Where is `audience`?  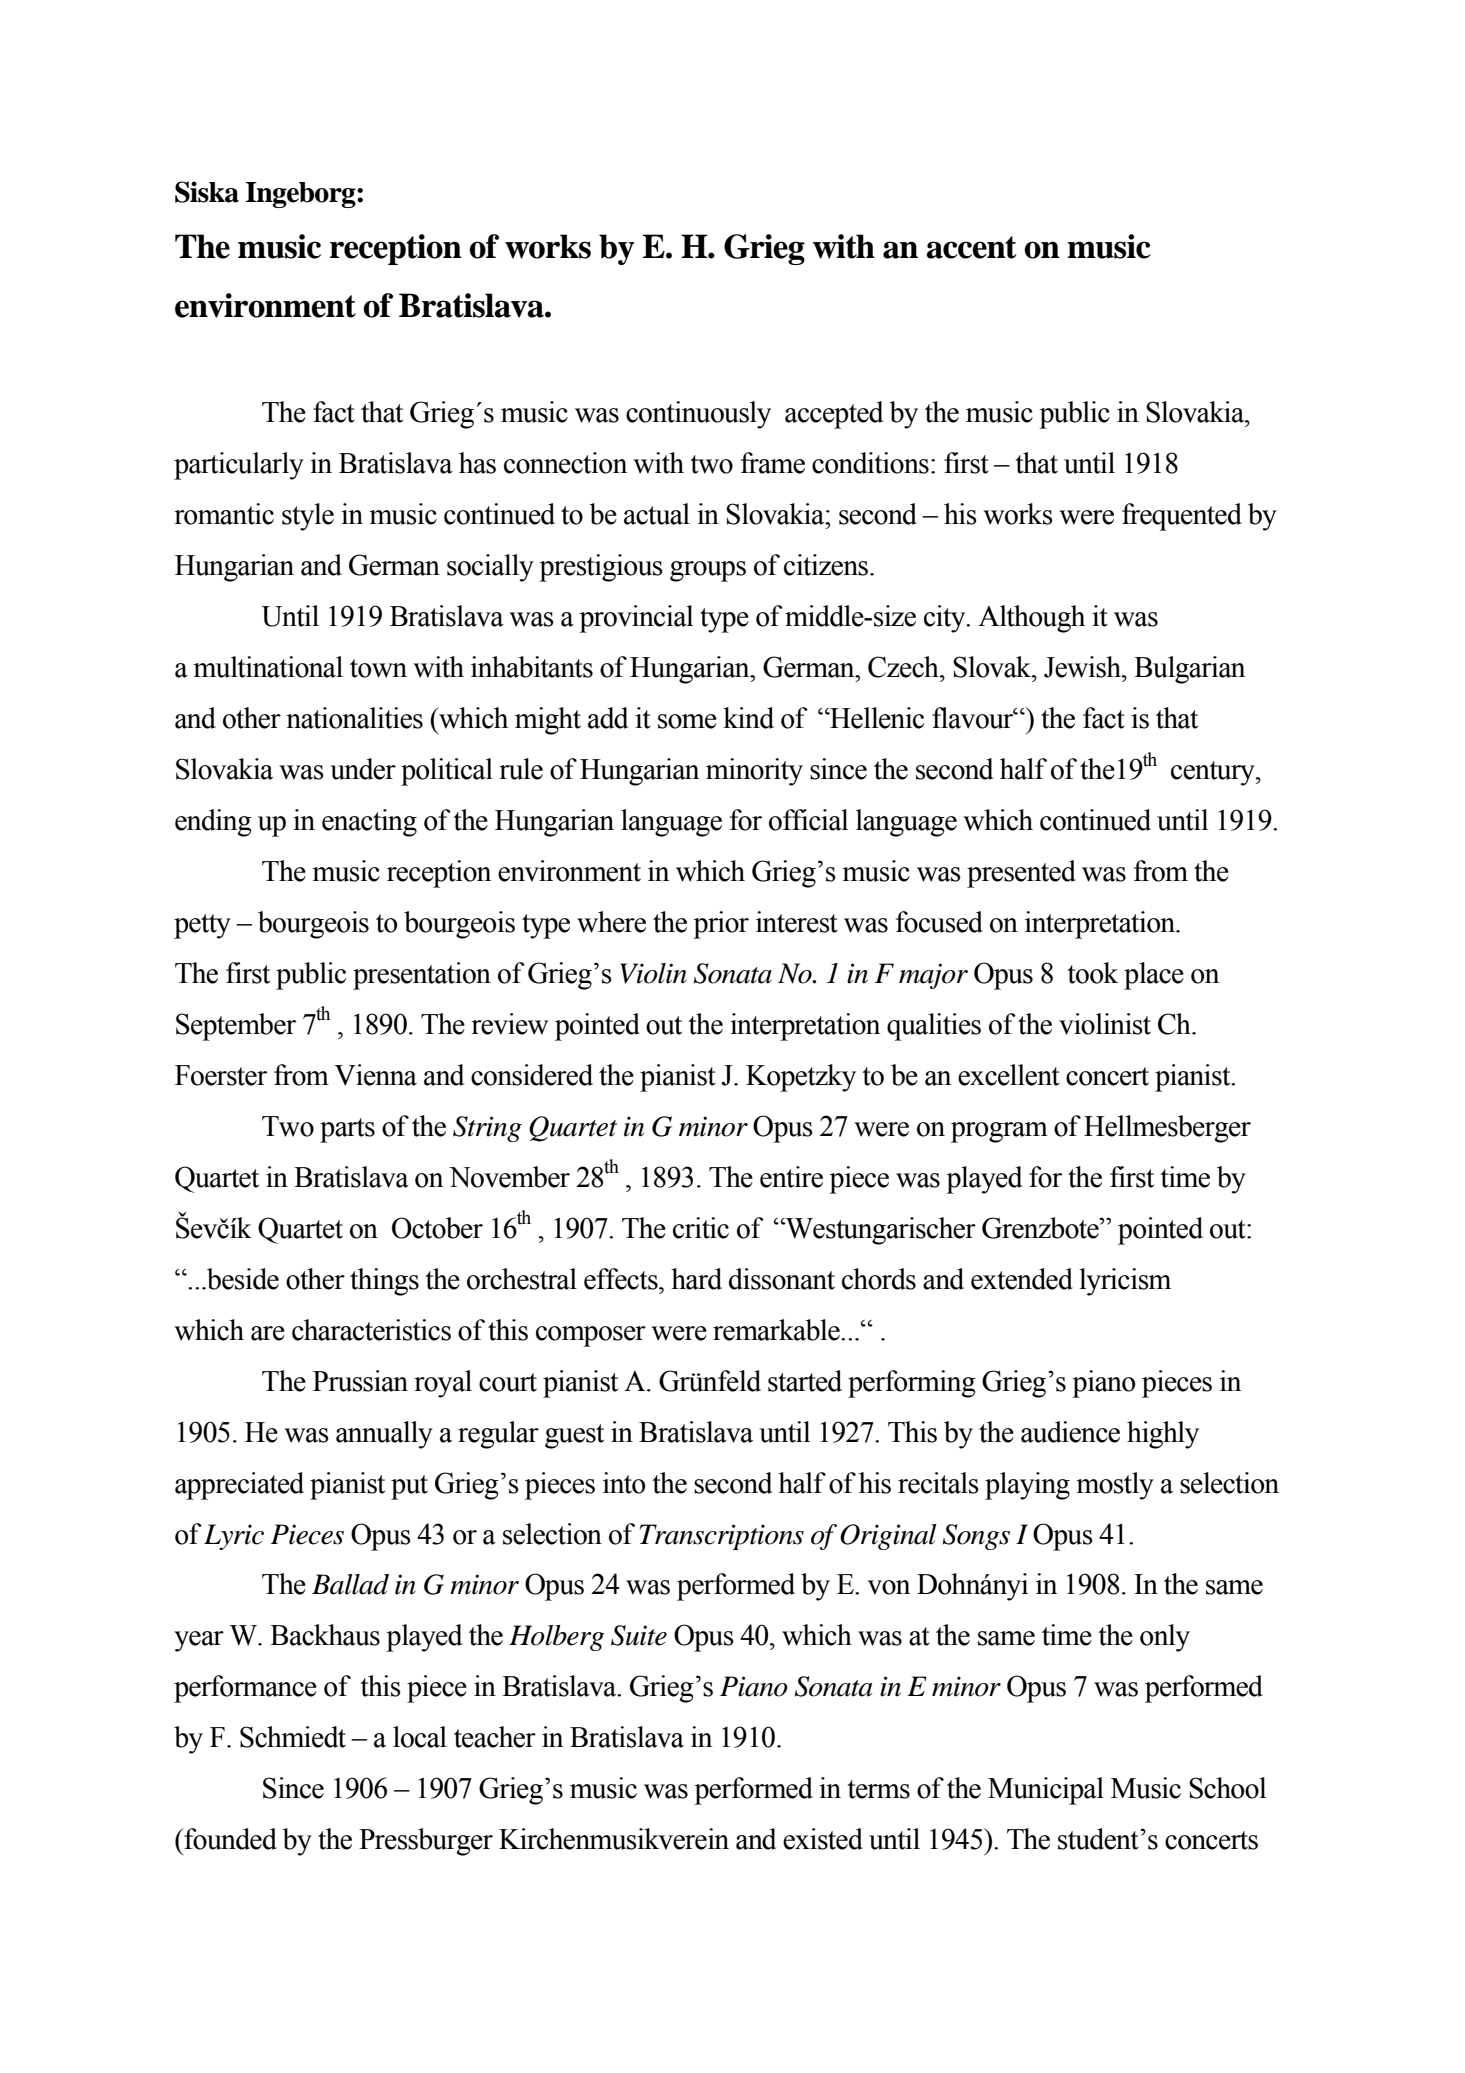 audience is located at coordinates (1070, 1432).
